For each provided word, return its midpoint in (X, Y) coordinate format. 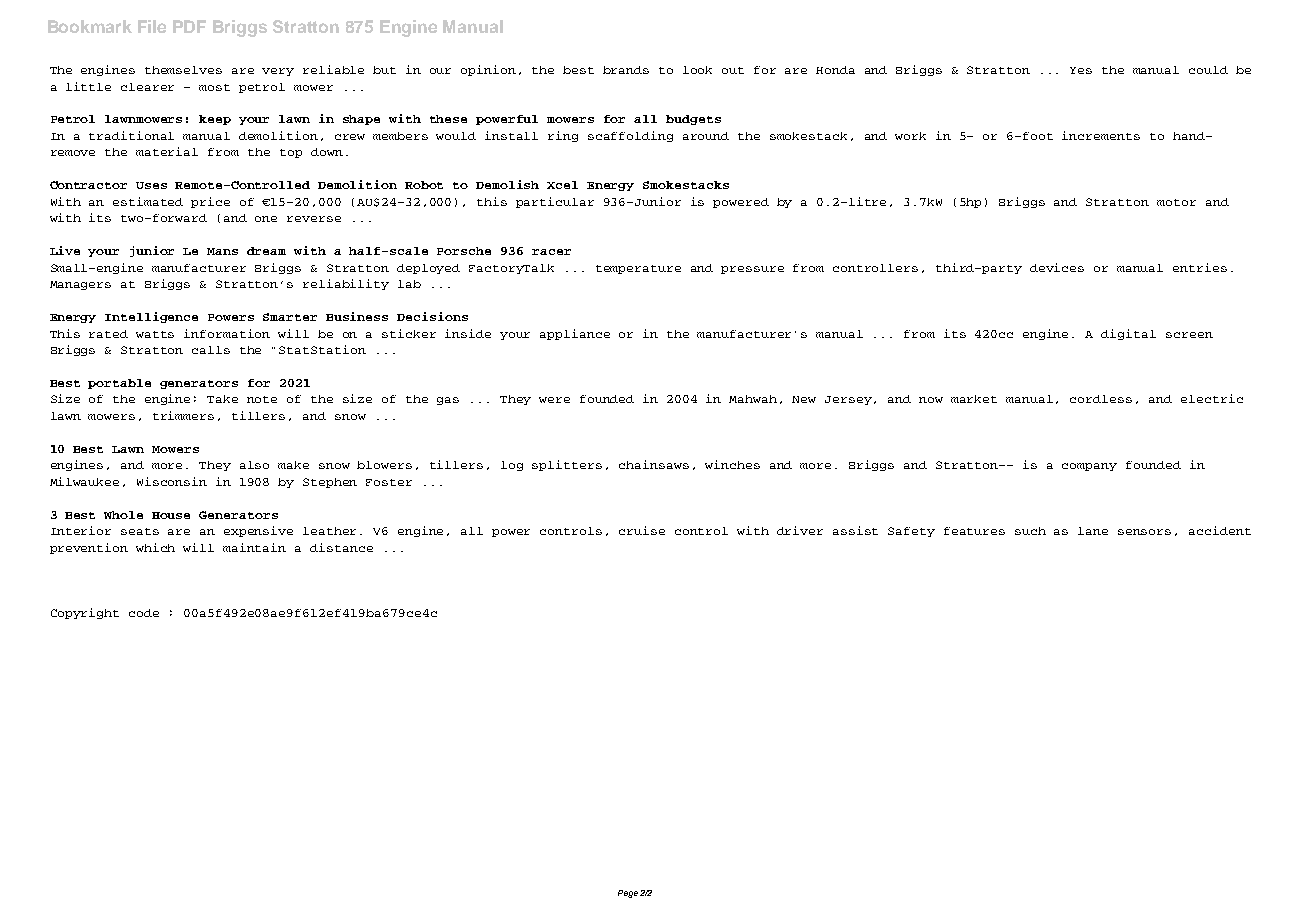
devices (1057, 267)
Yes (1081, 70)
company (1089, 467)
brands (626, 70)
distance (341, 547)
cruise (642, 530)
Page (628, 894)
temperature (638, 269)
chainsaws (654, 464)
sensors (1144, 532)
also (254, 465)
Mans (222, 251)
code (144, 613)
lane (1093, 531)
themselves (183, 70)
